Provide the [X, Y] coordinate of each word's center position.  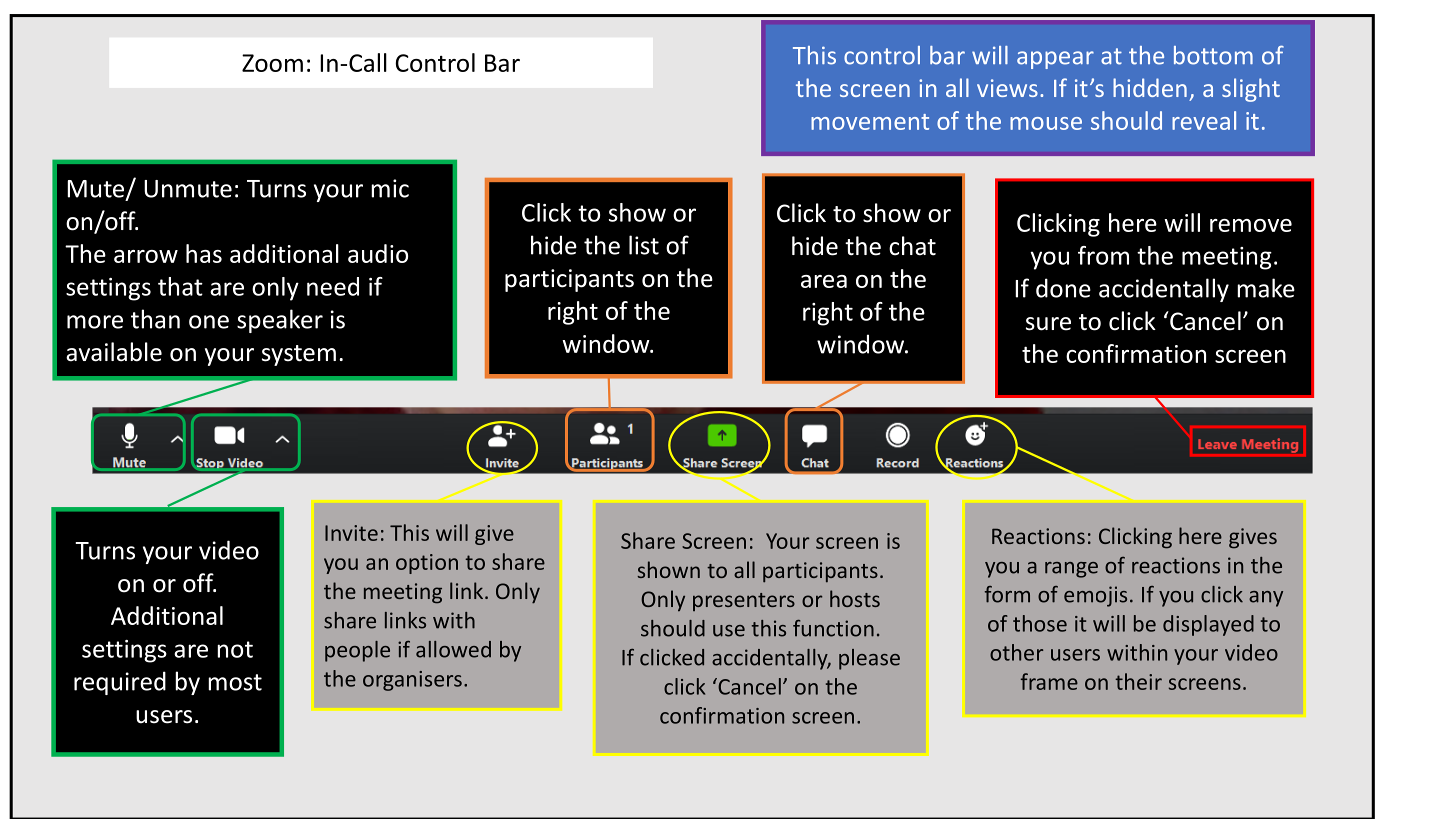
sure [1048, 324]
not [235, 649]
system [299, 355]
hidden [1150, 87]
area [824, 281]
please [869, 659]
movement [870, 122]
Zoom [272, 63]
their [1138, 681]
